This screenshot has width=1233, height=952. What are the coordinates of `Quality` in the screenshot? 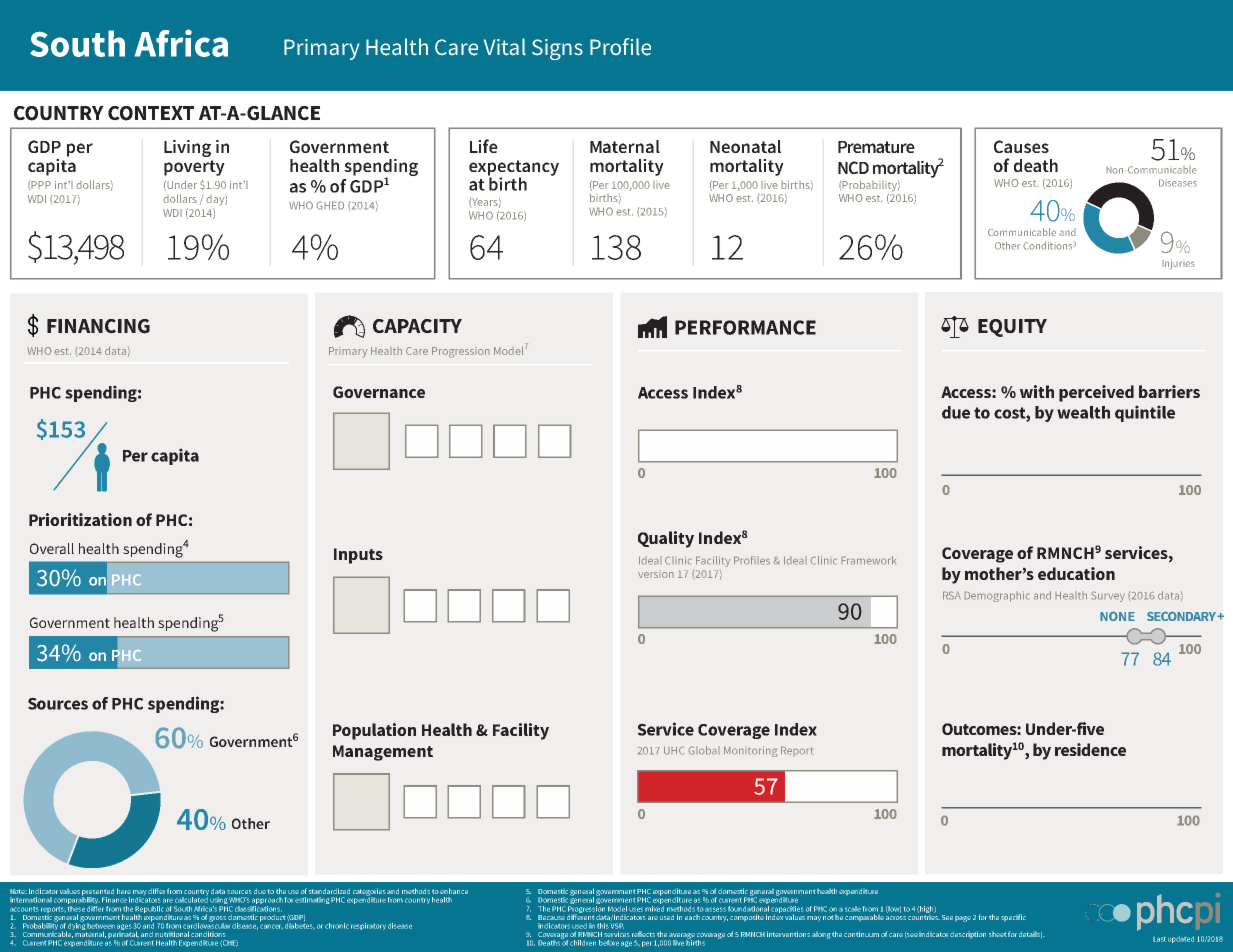 It's located at (666, 539).
